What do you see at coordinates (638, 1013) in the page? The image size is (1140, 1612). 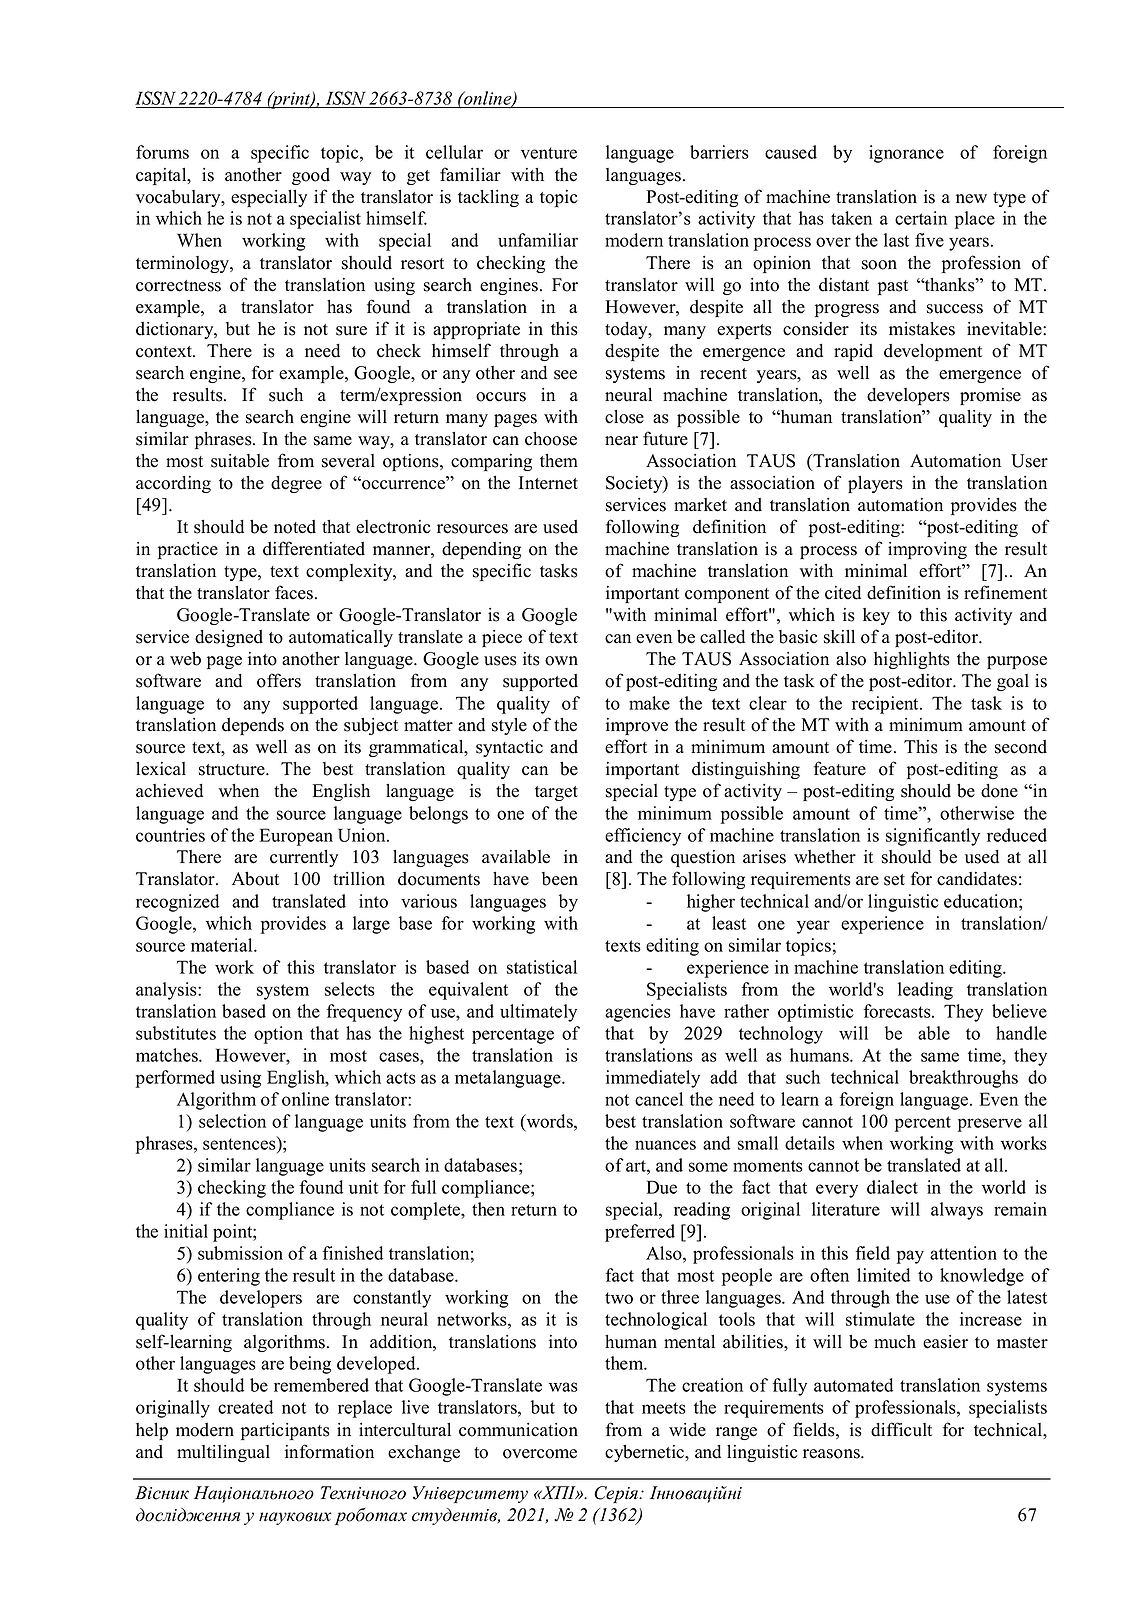 I see `agencies` at bounding box center [638, 1013].
